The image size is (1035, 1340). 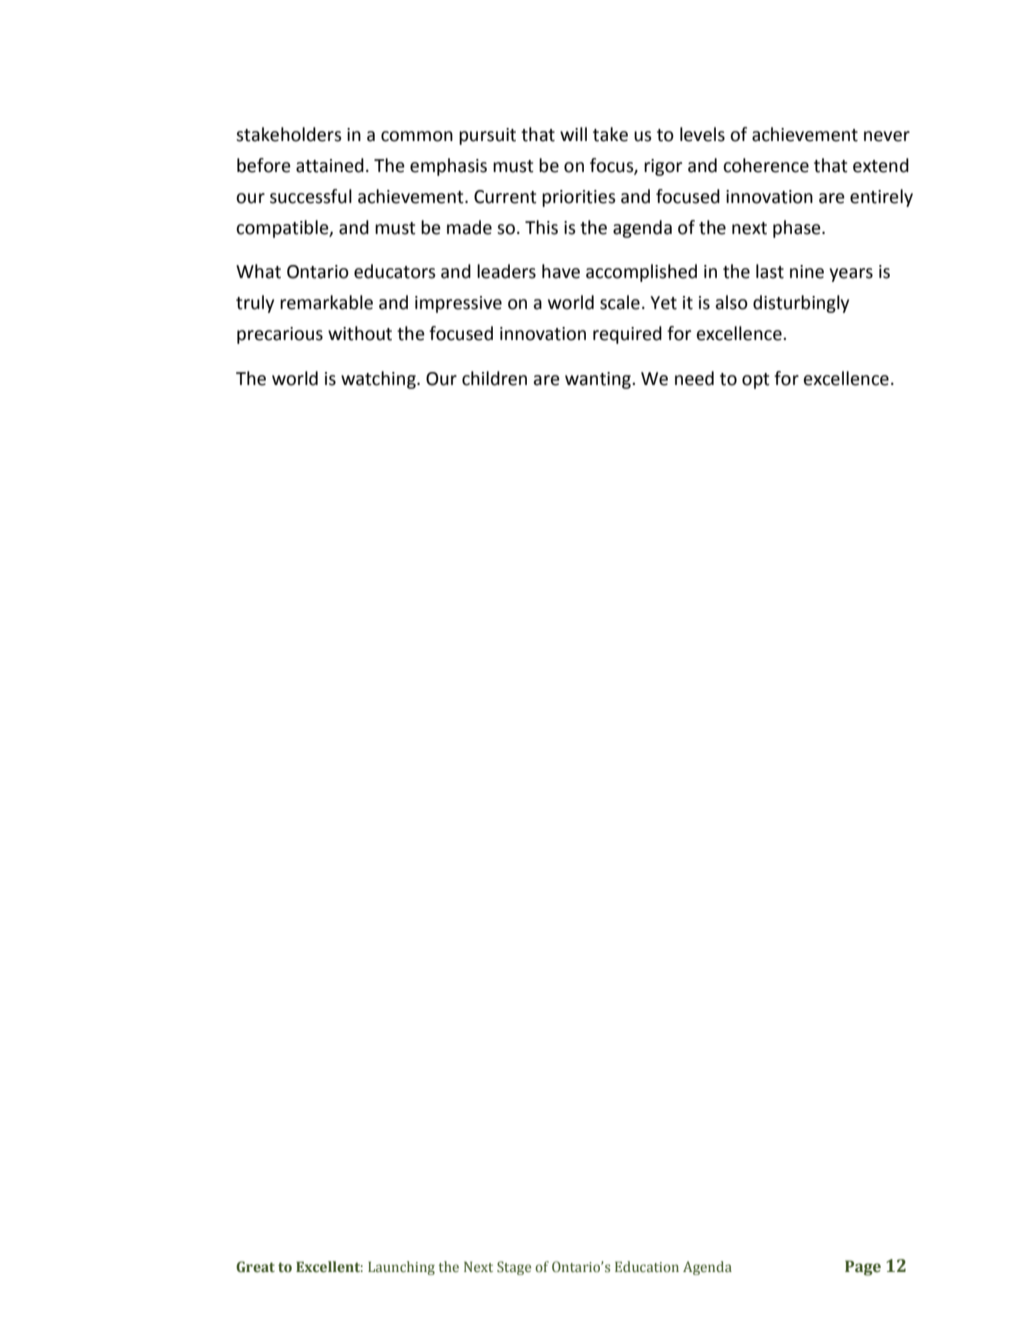 What do you see at coordinates (579, 198) in the screenshot?
I see `priorities` at bounding box center [579, 198].
